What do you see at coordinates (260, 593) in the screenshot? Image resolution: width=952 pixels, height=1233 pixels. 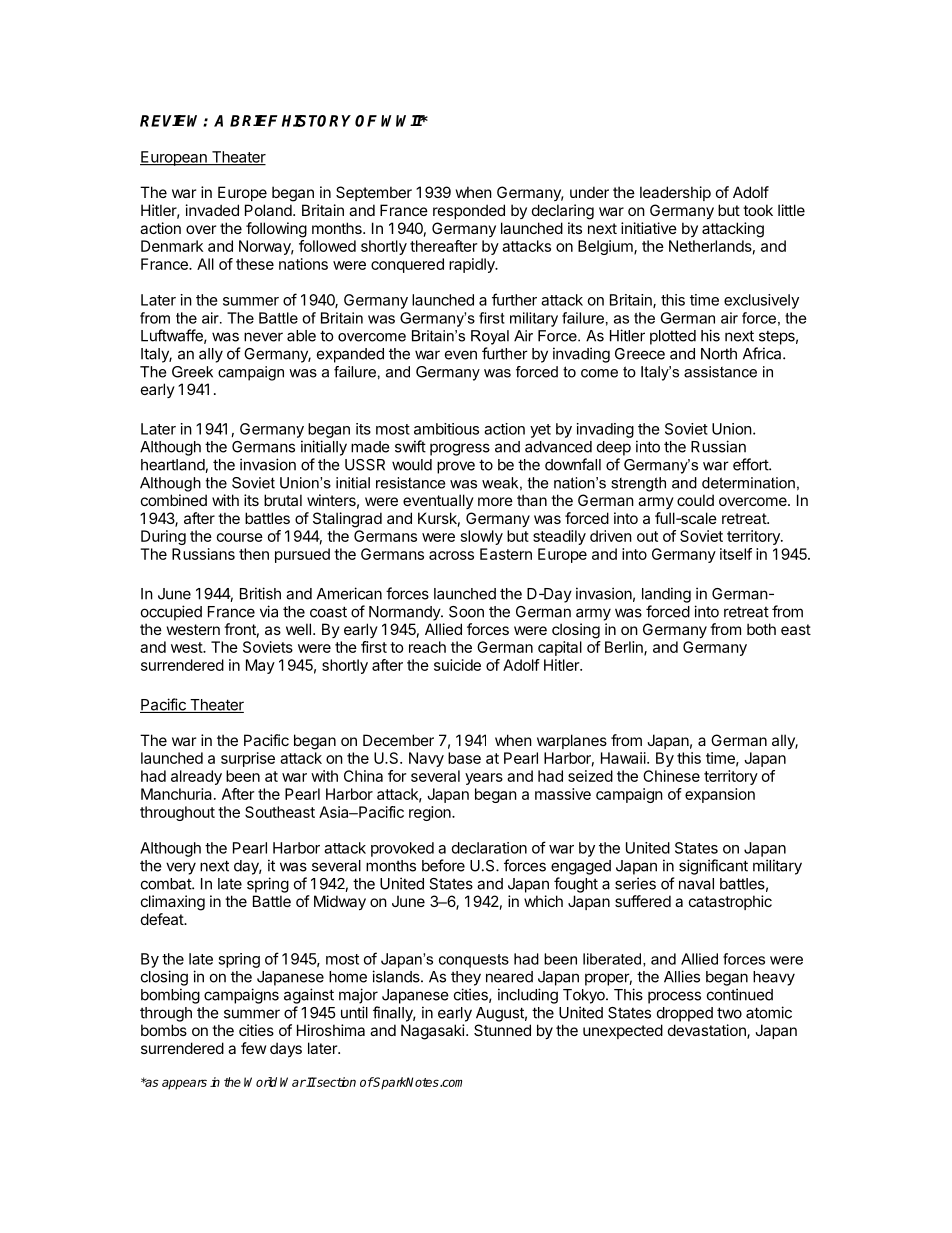 I see `British` at bounding box center [260, 593].
